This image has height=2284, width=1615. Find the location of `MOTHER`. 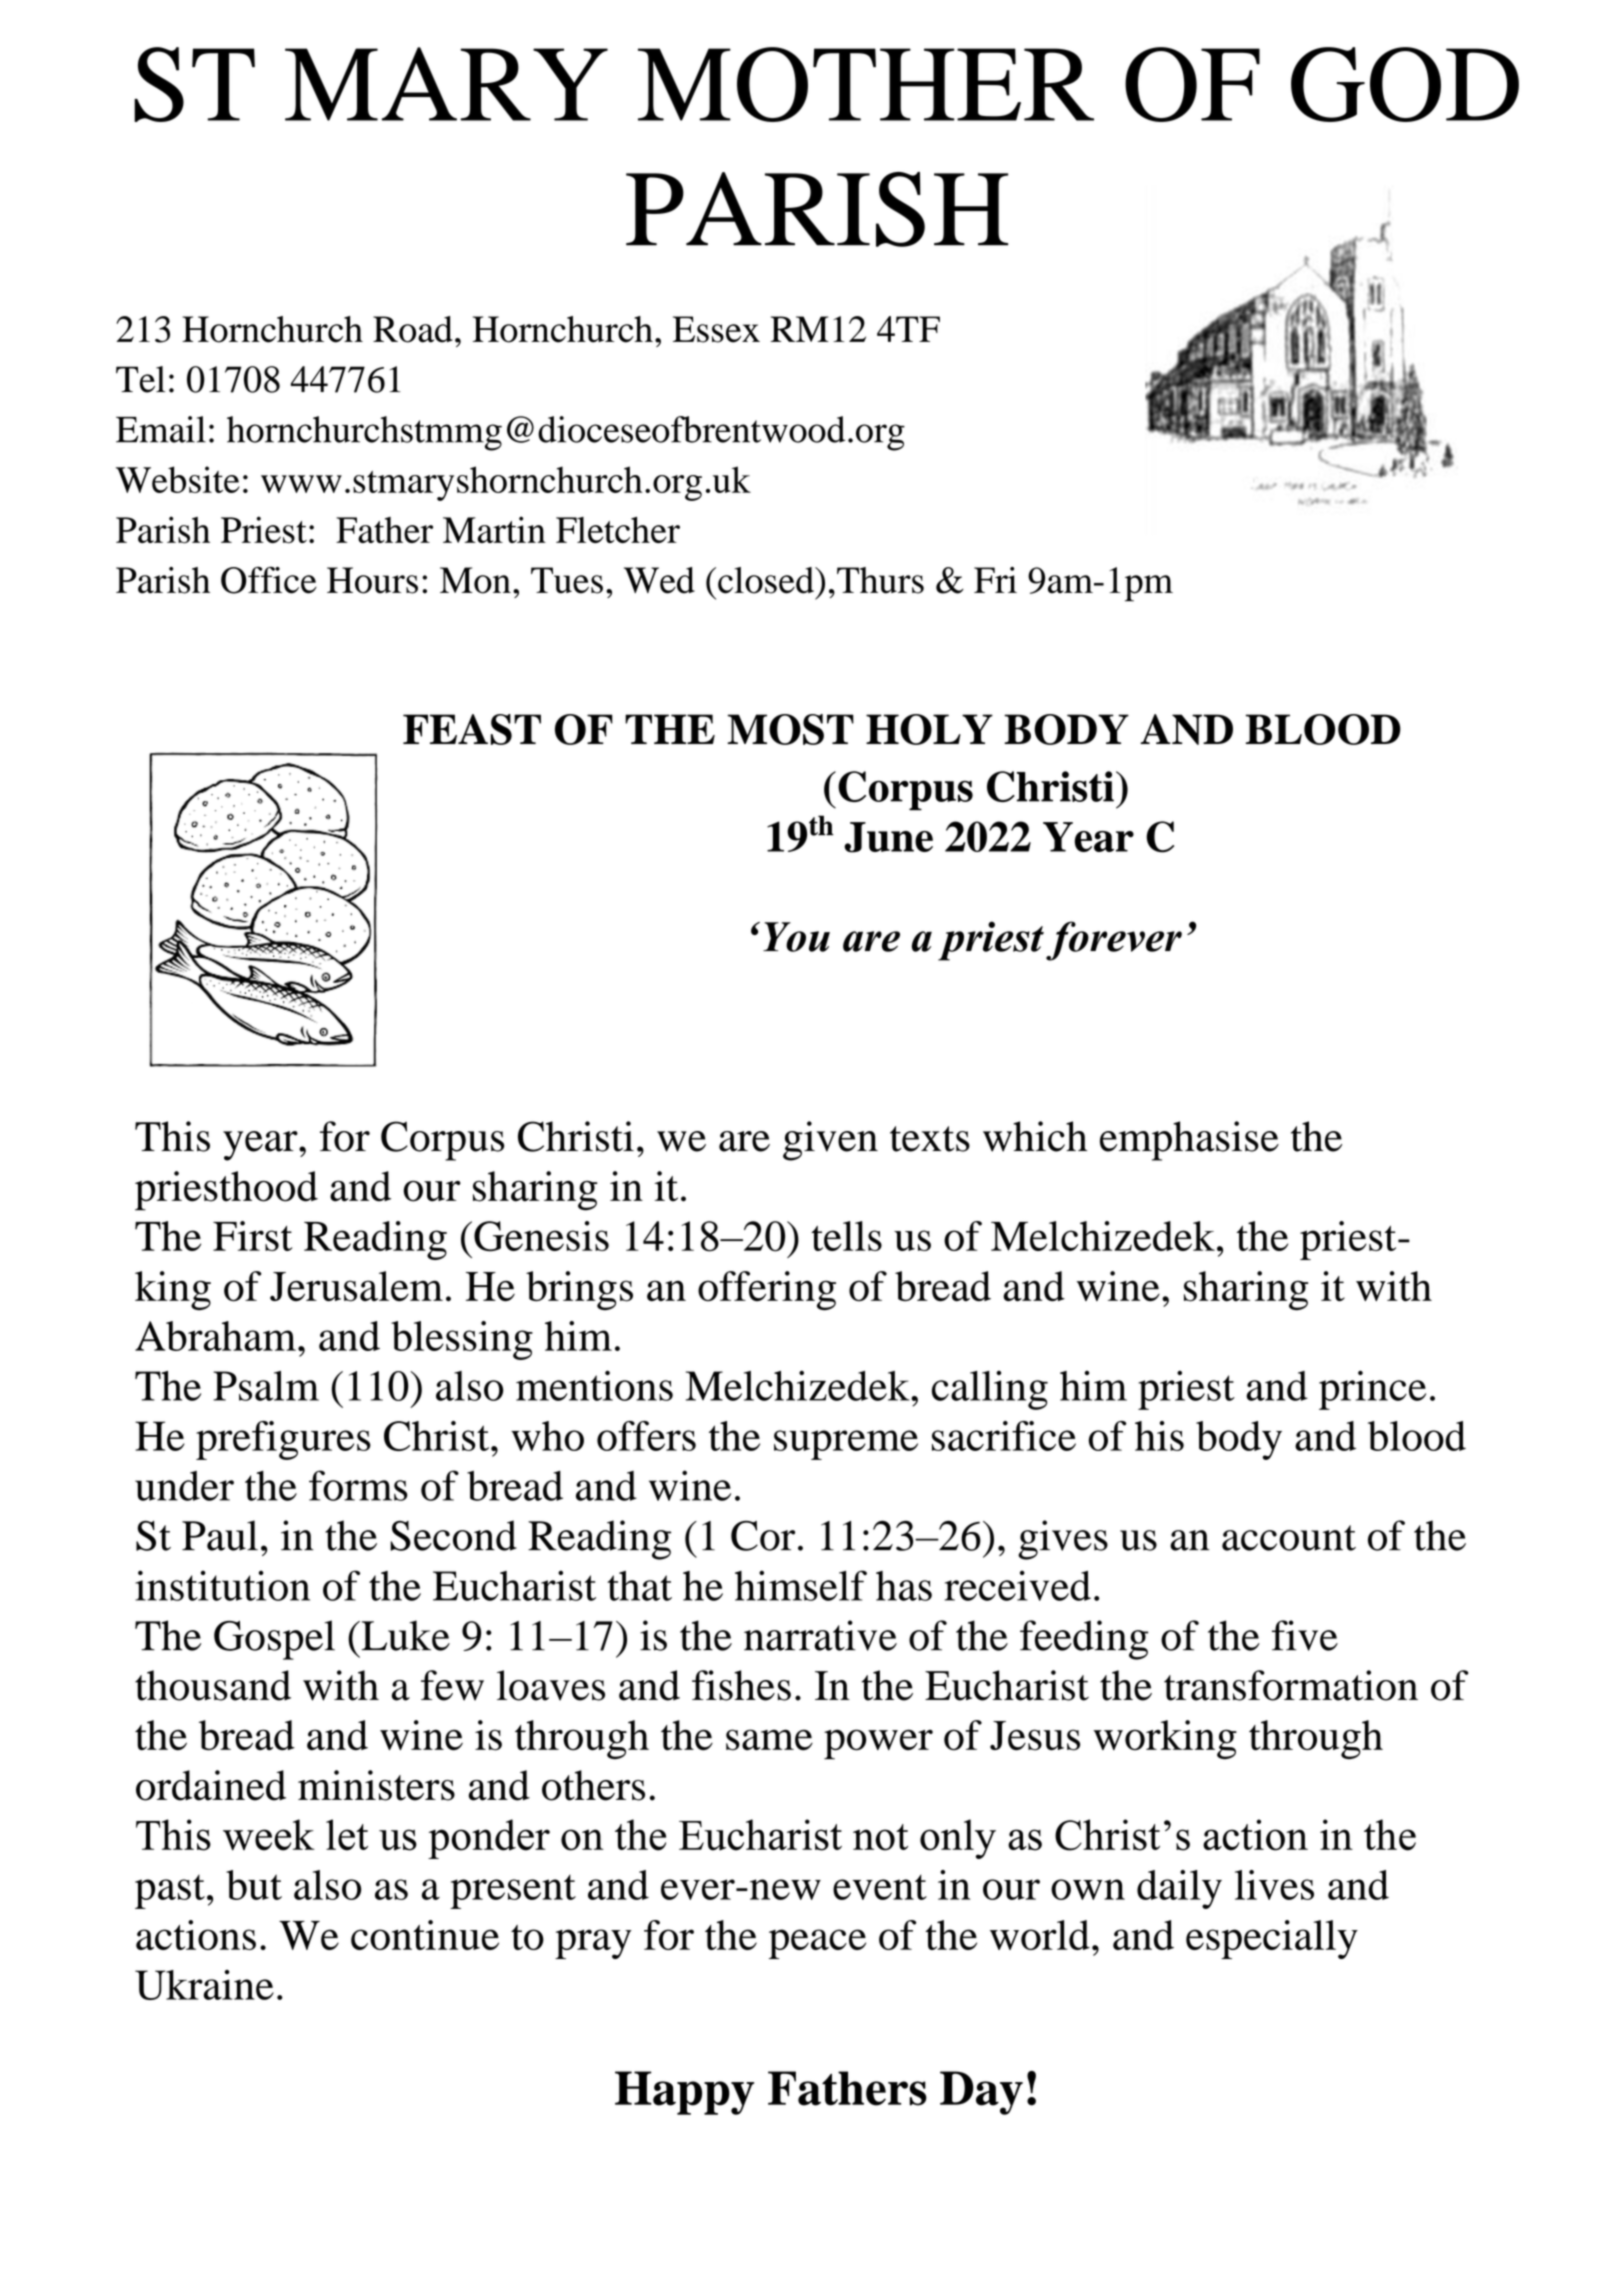

MOTHER is located at coordinates (866, 84).
